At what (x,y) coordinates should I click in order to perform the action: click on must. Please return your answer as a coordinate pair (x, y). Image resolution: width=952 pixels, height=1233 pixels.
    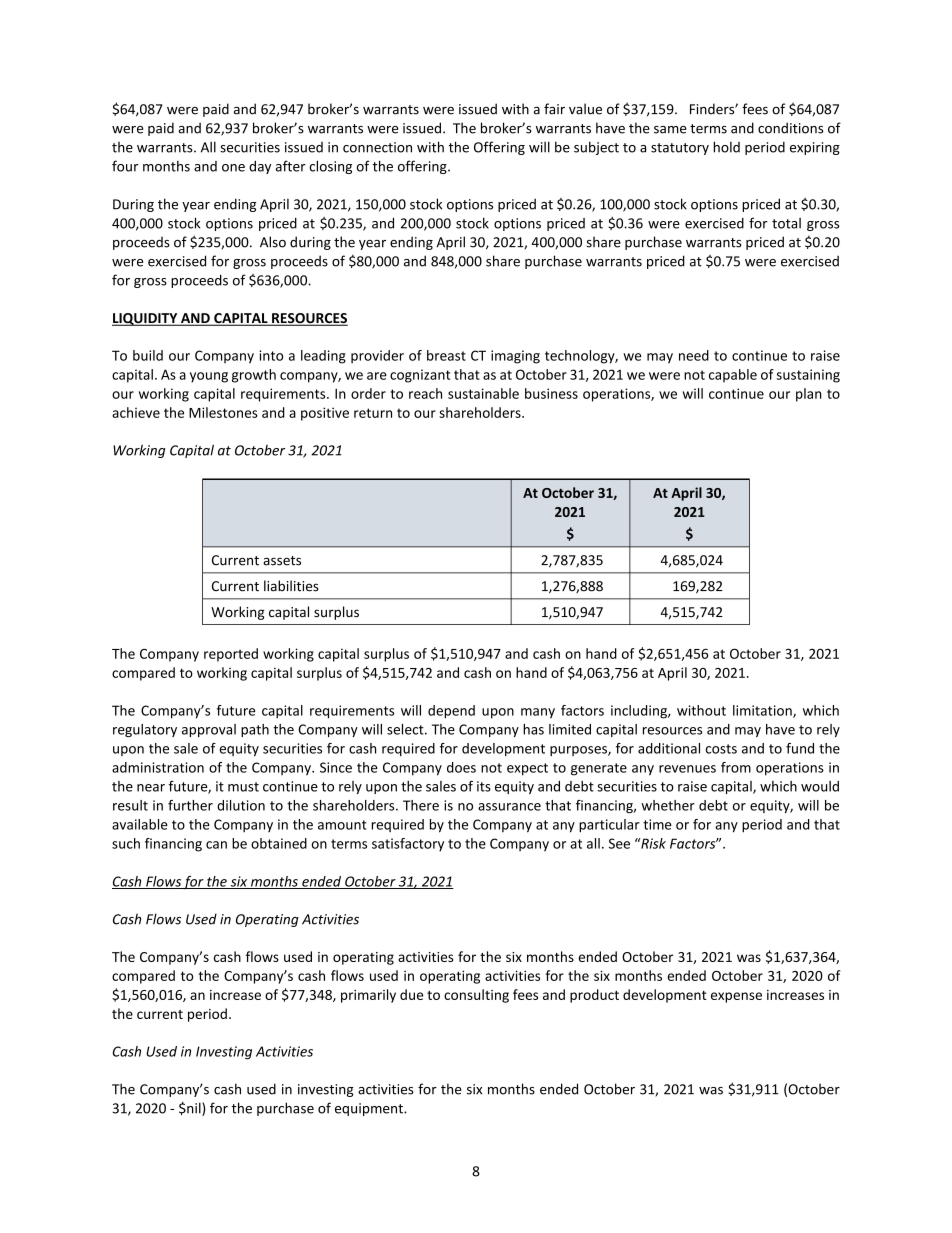
    Looking at the image, I should click on (243, 787).
